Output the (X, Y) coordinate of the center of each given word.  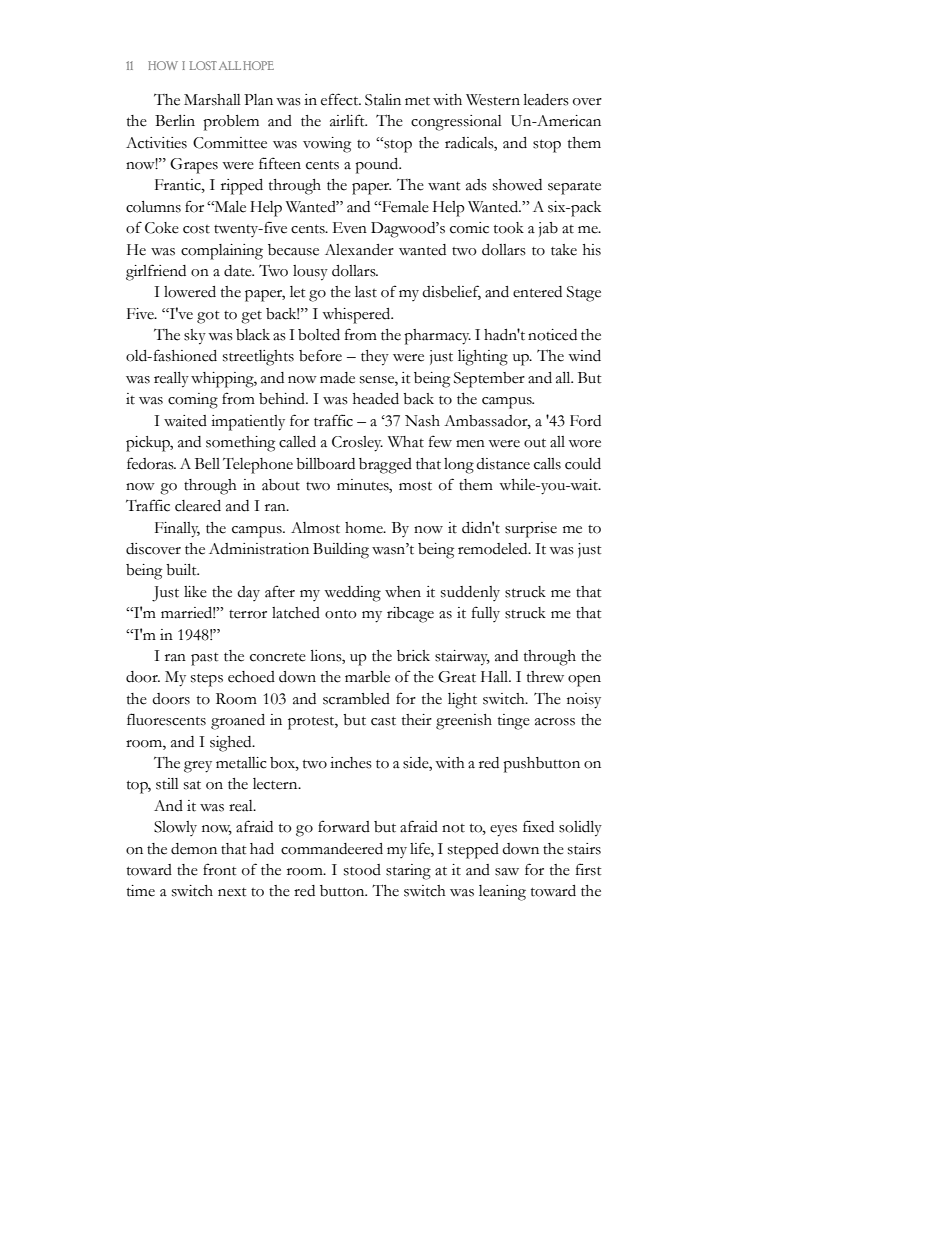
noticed (552, 335)
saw (507, 872)
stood (362, 870)
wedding (352, 594)
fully (486, 614)
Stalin (383, 100)
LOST (203, 65)
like (195, 592)
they (375, 358)
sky (195, 337)
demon (194, 849)
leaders (546, 100)
